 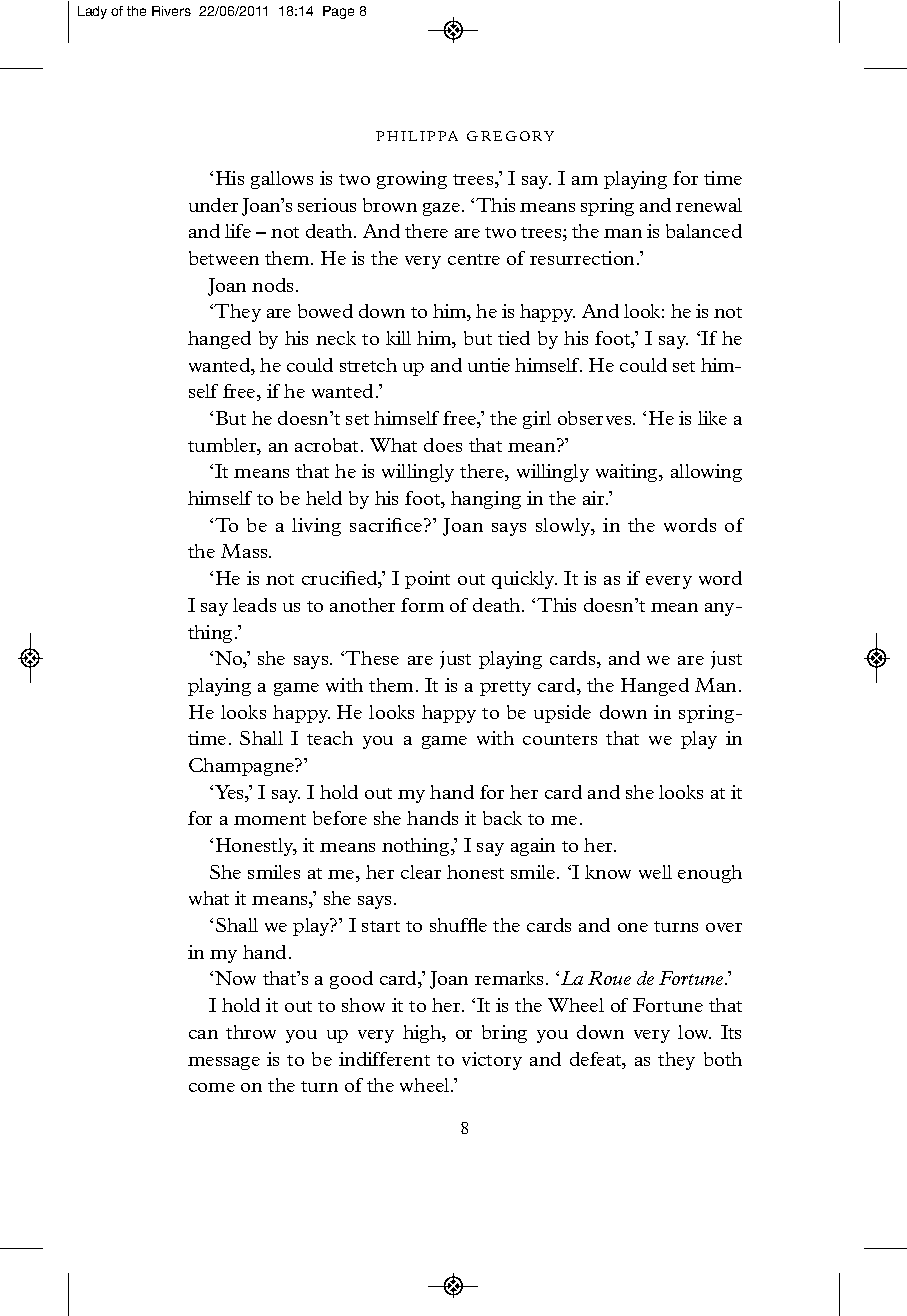 I want to click on indifferent, so click(x=384, y=1059).
